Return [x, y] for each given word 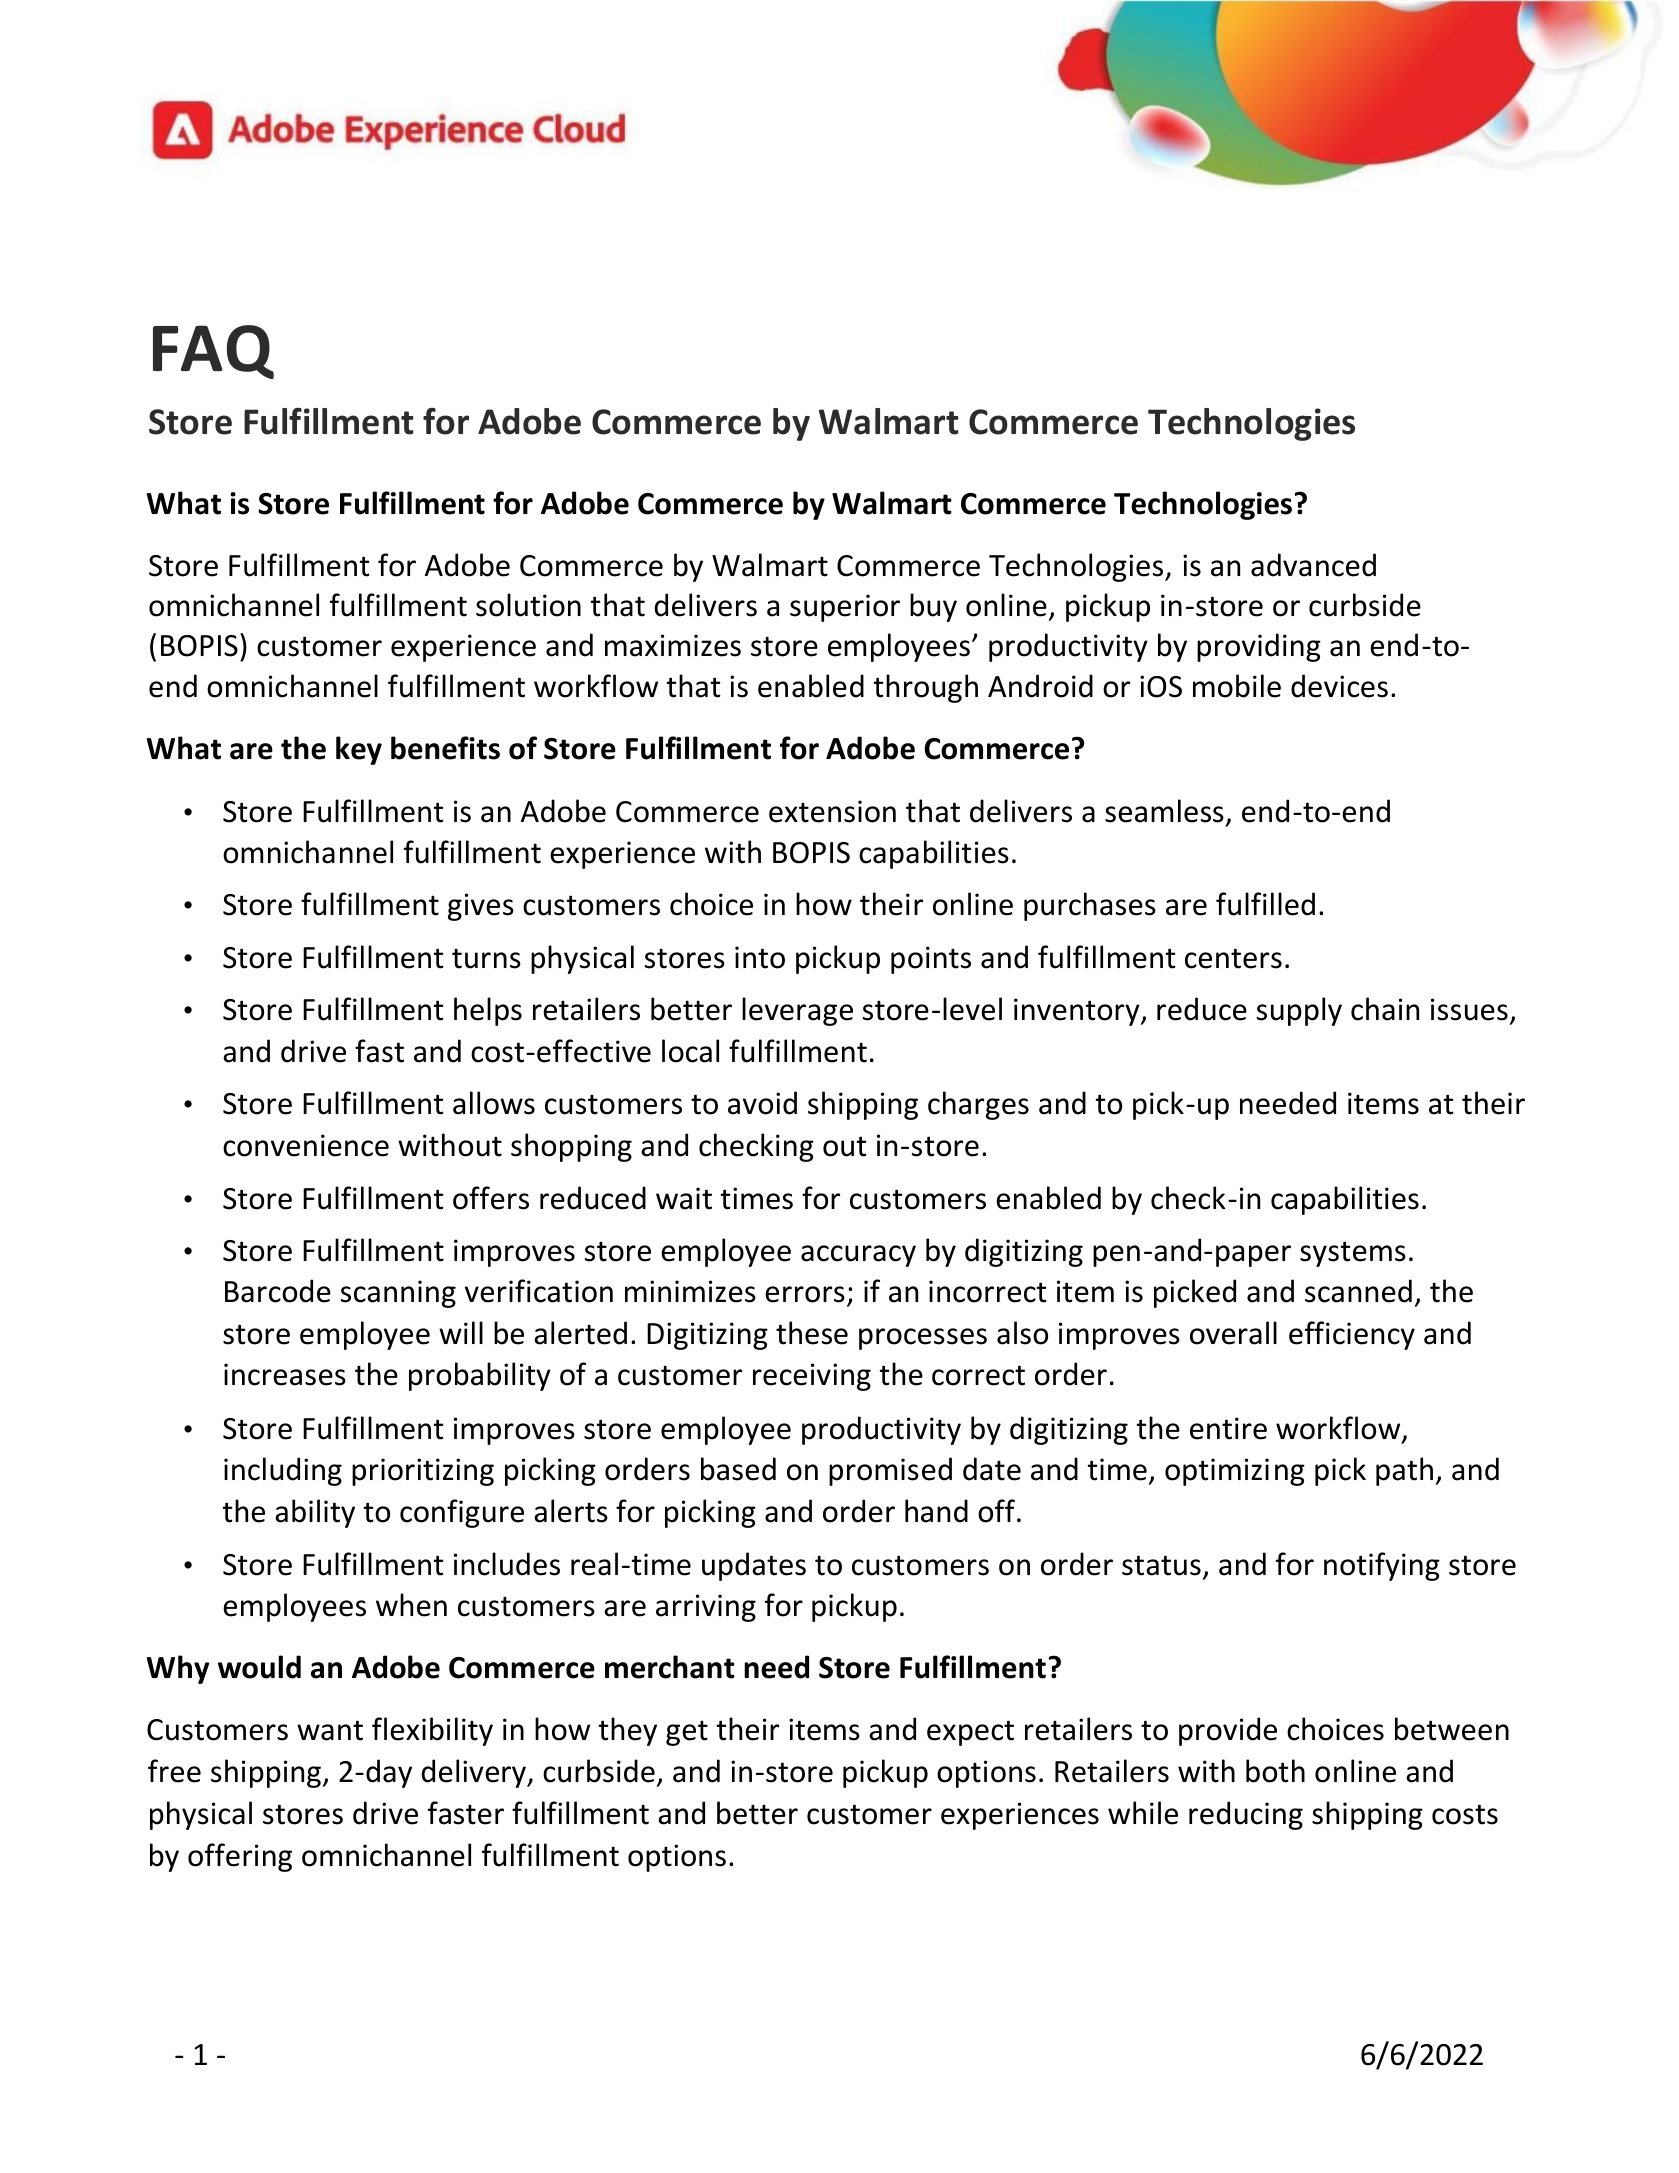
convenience [306, 1145]
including [283, 1471]
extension [832, 811]
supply [1299, 1011]
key [359, 750]
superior [845, 608]
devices [1339, 686]
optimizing [1235, 1472]
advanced [1313, 565]
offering [240, 1857]
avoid [762, 1103]
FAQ [213, 352]
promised [890, 1471]
